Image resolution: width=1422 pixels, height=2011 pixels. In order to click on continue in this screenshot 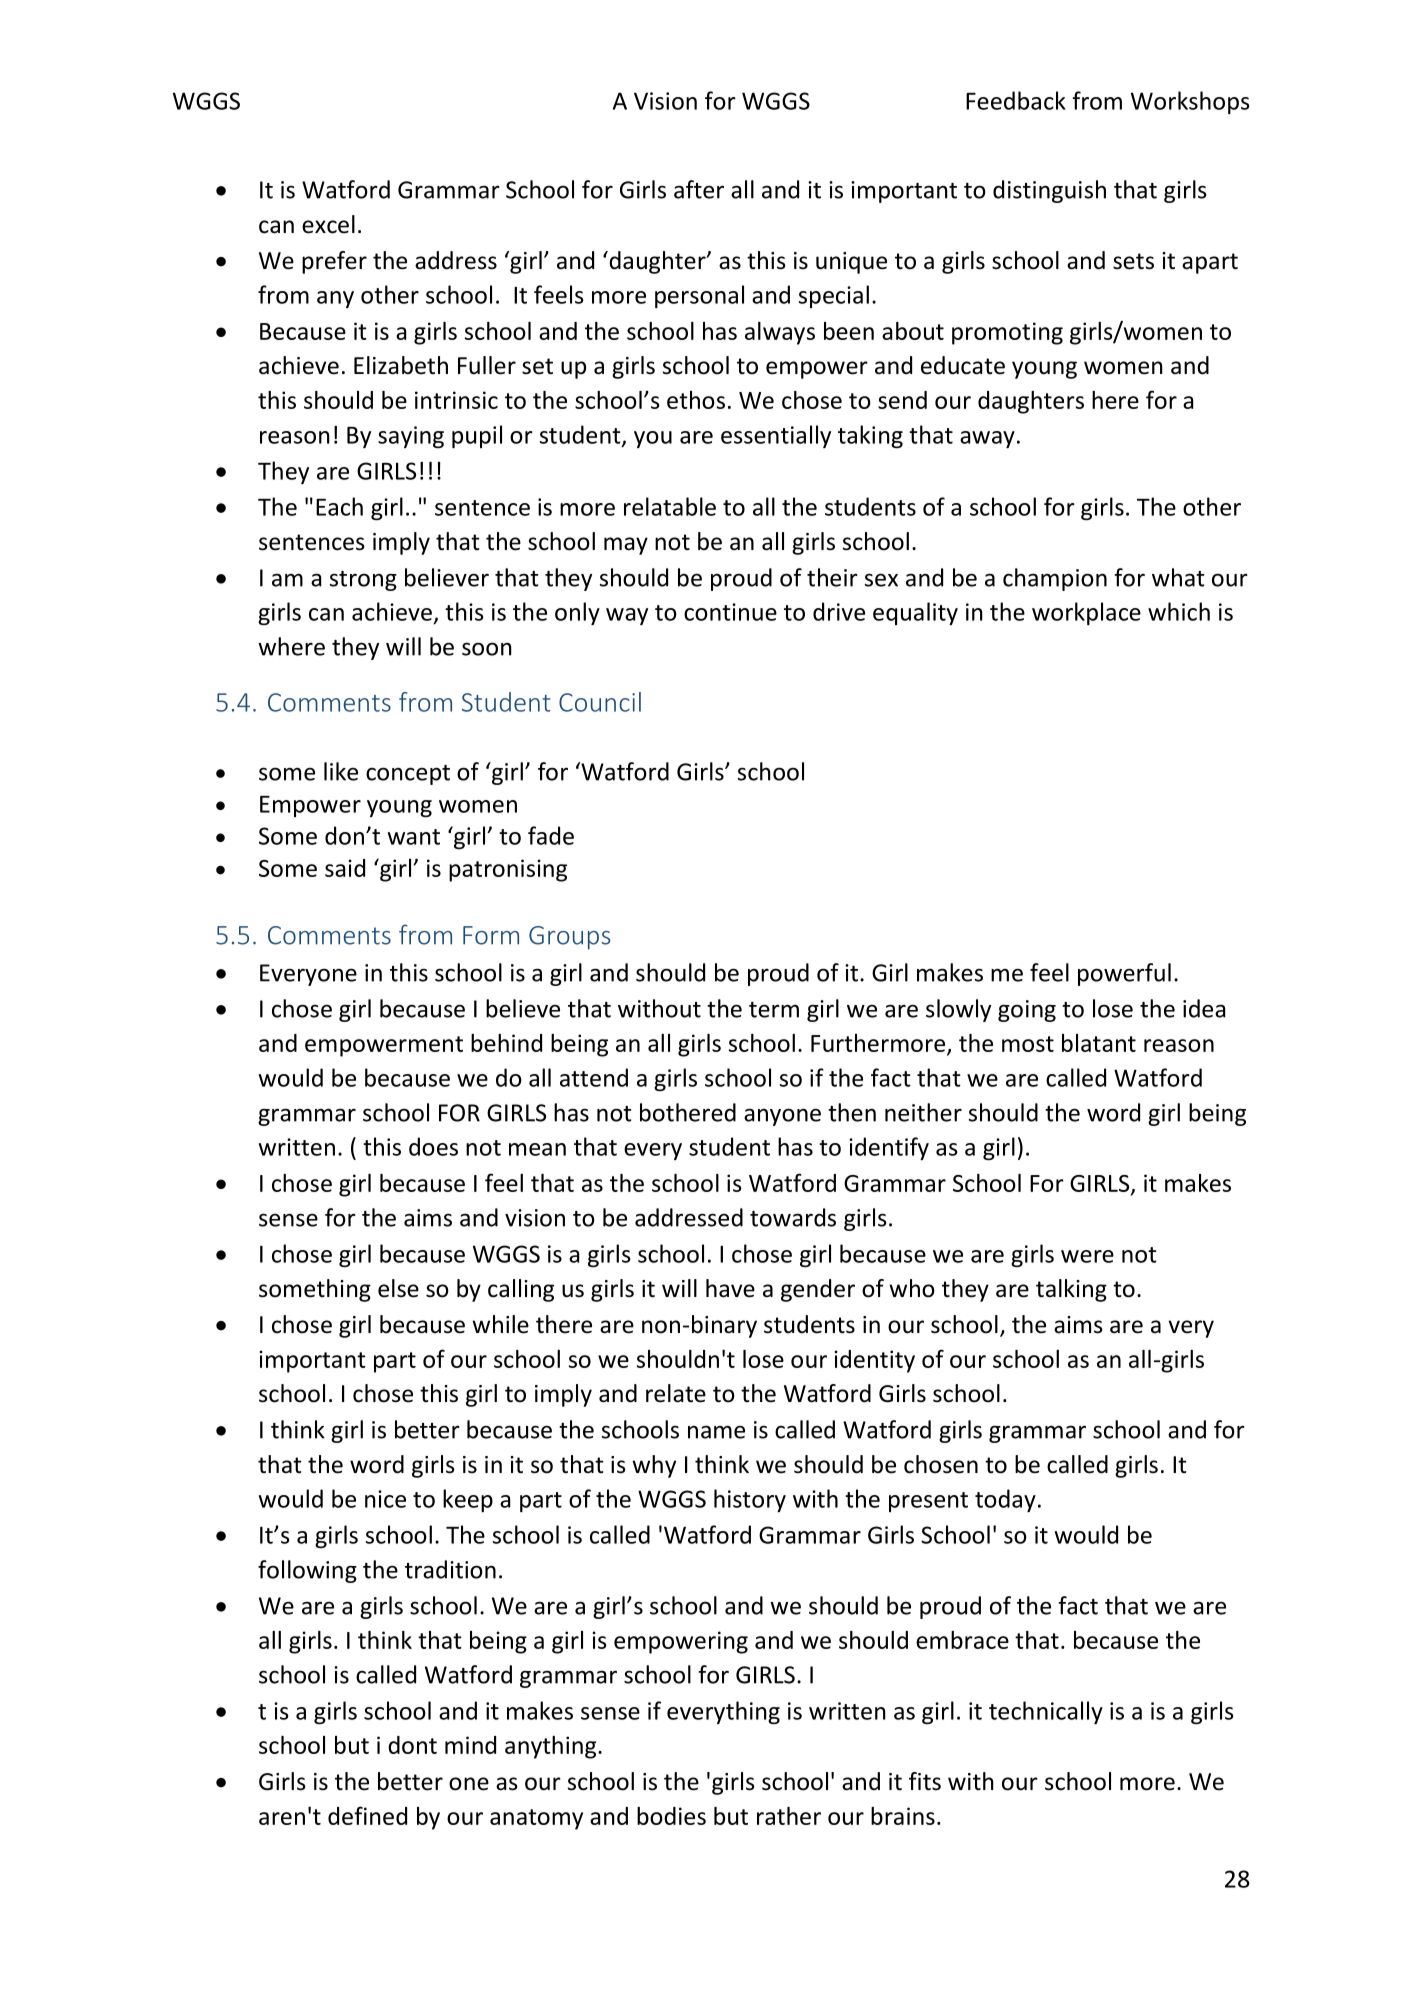, I will do `click(730, 612)`.
